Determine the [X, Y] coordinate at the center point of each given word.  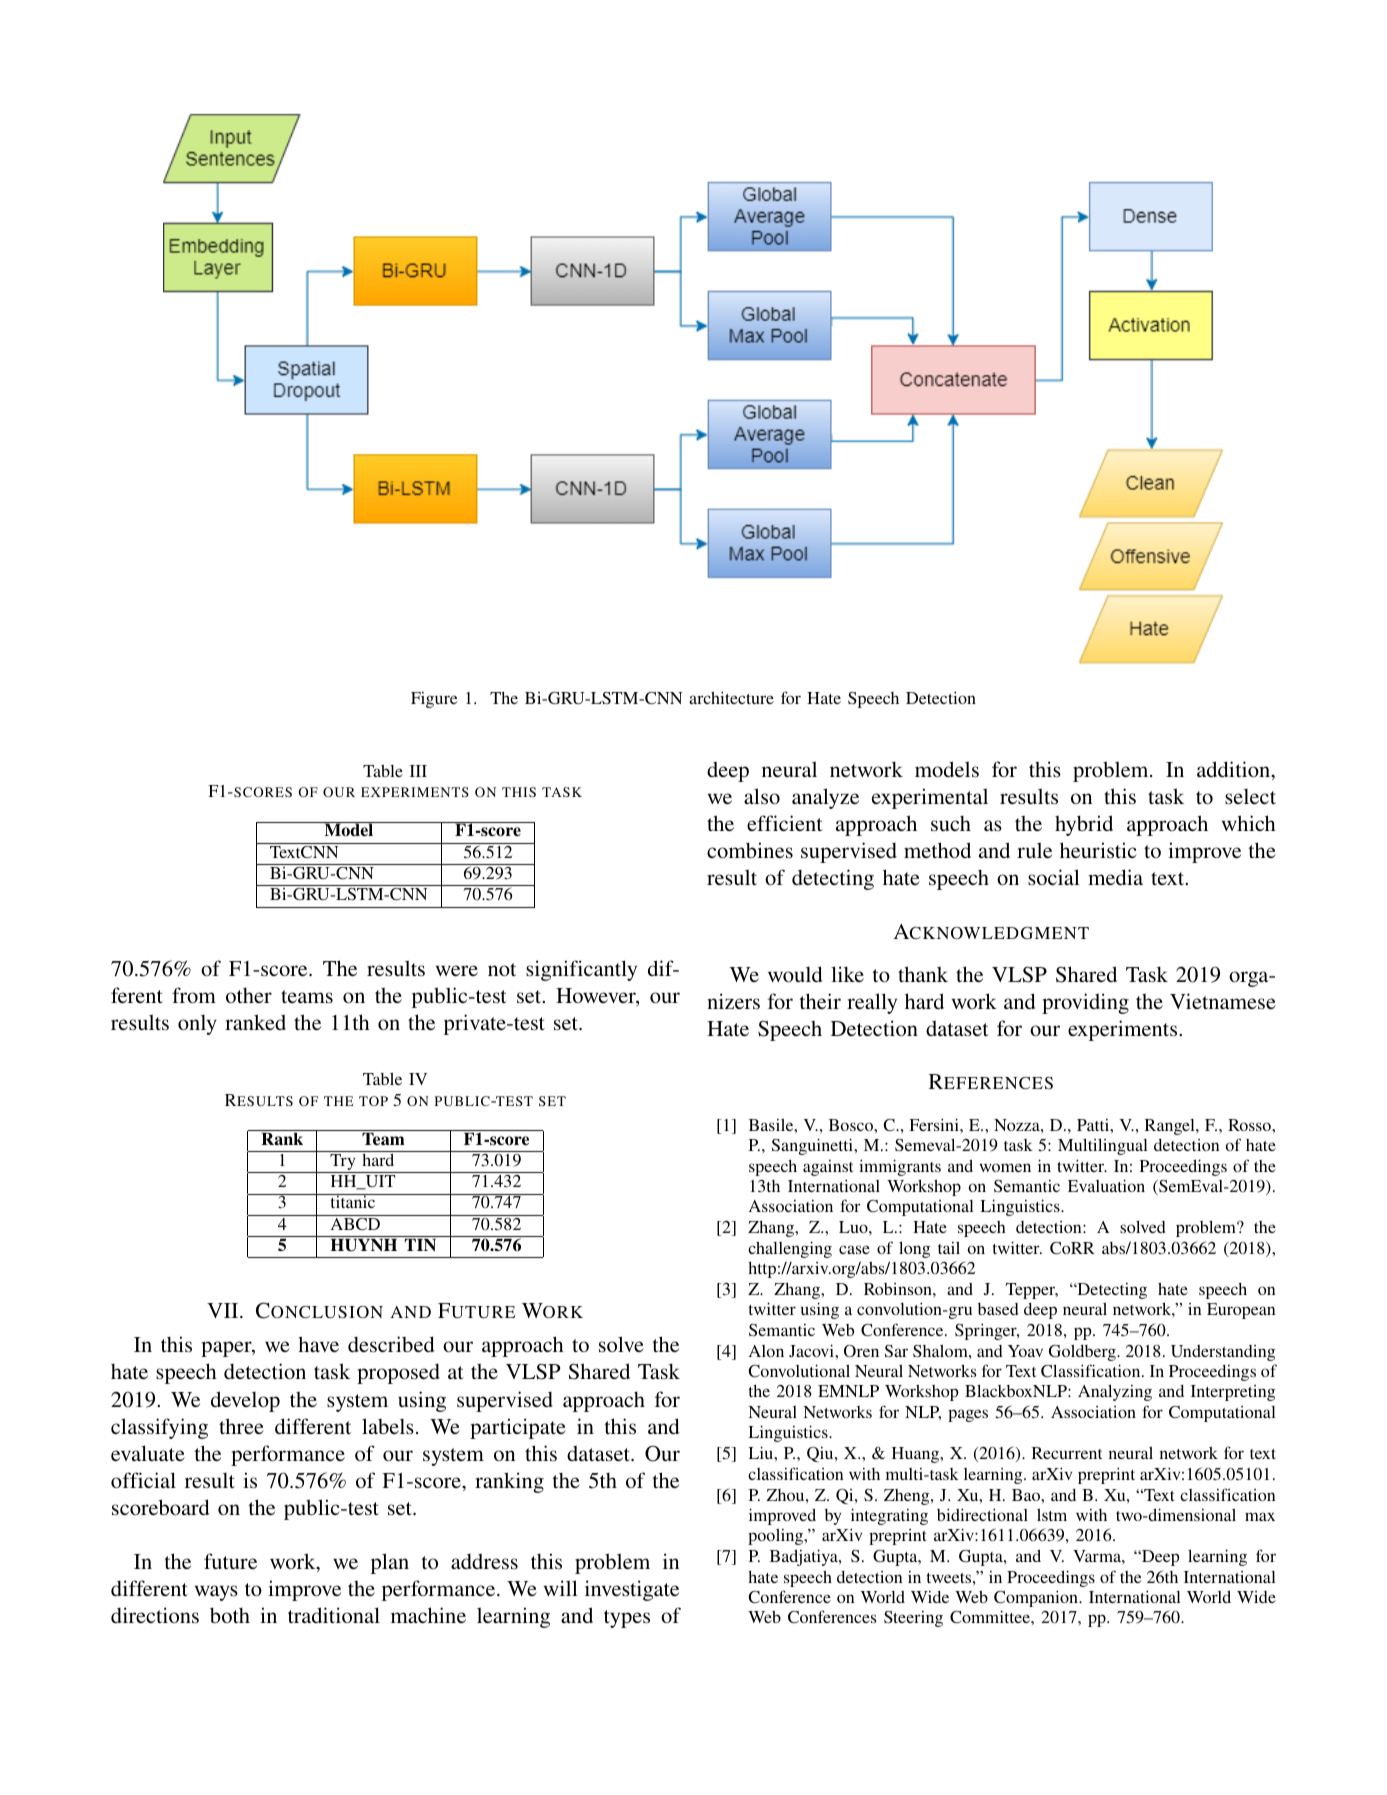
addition [1235, 770]
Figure [434, 700]
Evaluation [1106, 1185]
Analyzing [1115, 1392]
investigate [632, 1590]
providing [1085, 1003]
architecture [731, 697]
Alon [766, 1351]
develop [245, 1401]
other [249, 995]
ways [216, 1593]
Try [343, 1163]
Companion [1037, 1598]
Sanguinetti [814, 1146]
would [795, 974]
